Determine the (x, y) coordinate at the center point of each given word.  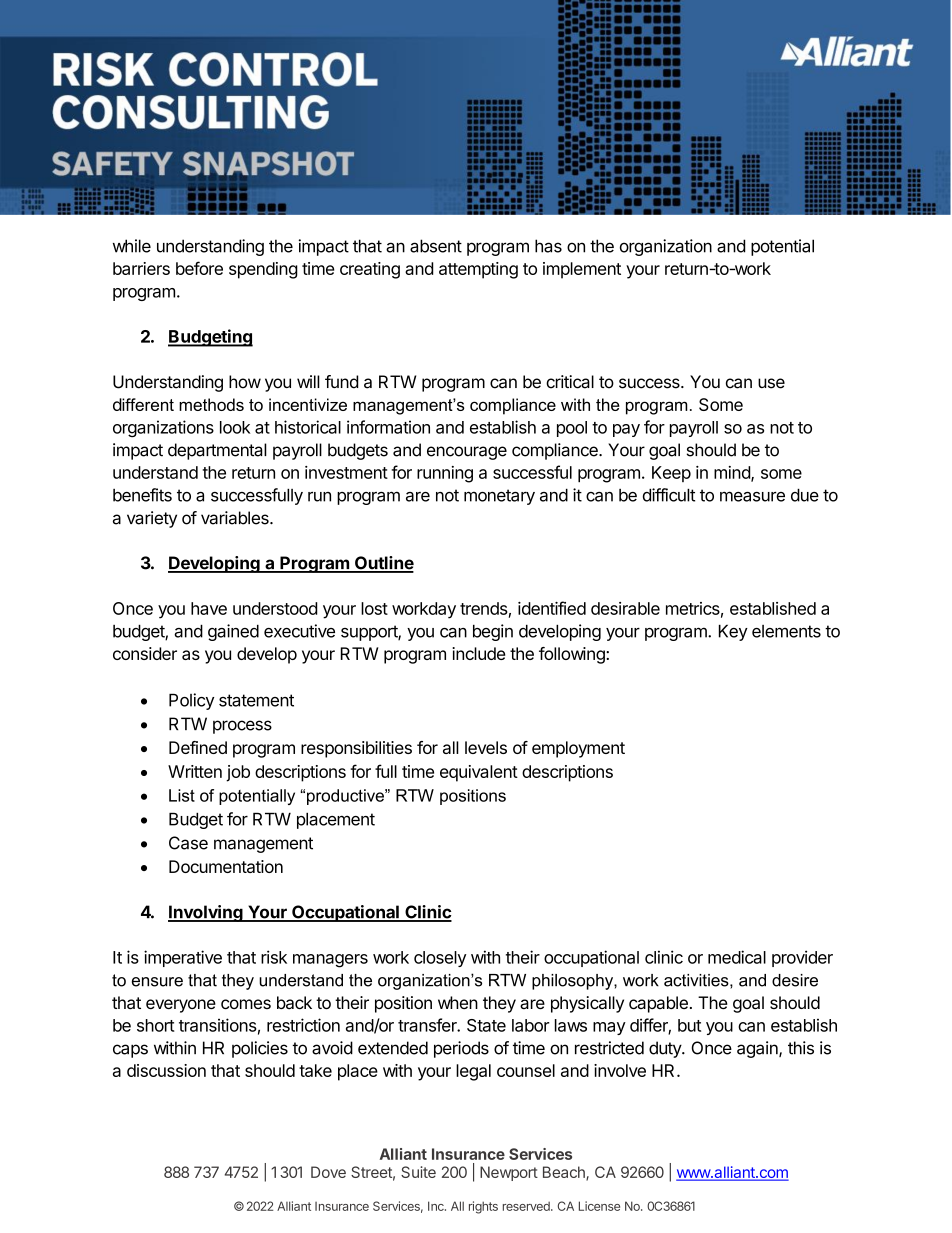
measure (752, 496)
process (242, 727)
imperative (183, 958)
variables (236, 518)
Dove (328, 1172)
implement (582, 270)
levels (486, 747)
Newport (509, 1173)
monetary (499, 497)
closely (440, 959)
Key (733, 632)
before (199, 268)
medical (737, 957)
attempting (478, 270)
